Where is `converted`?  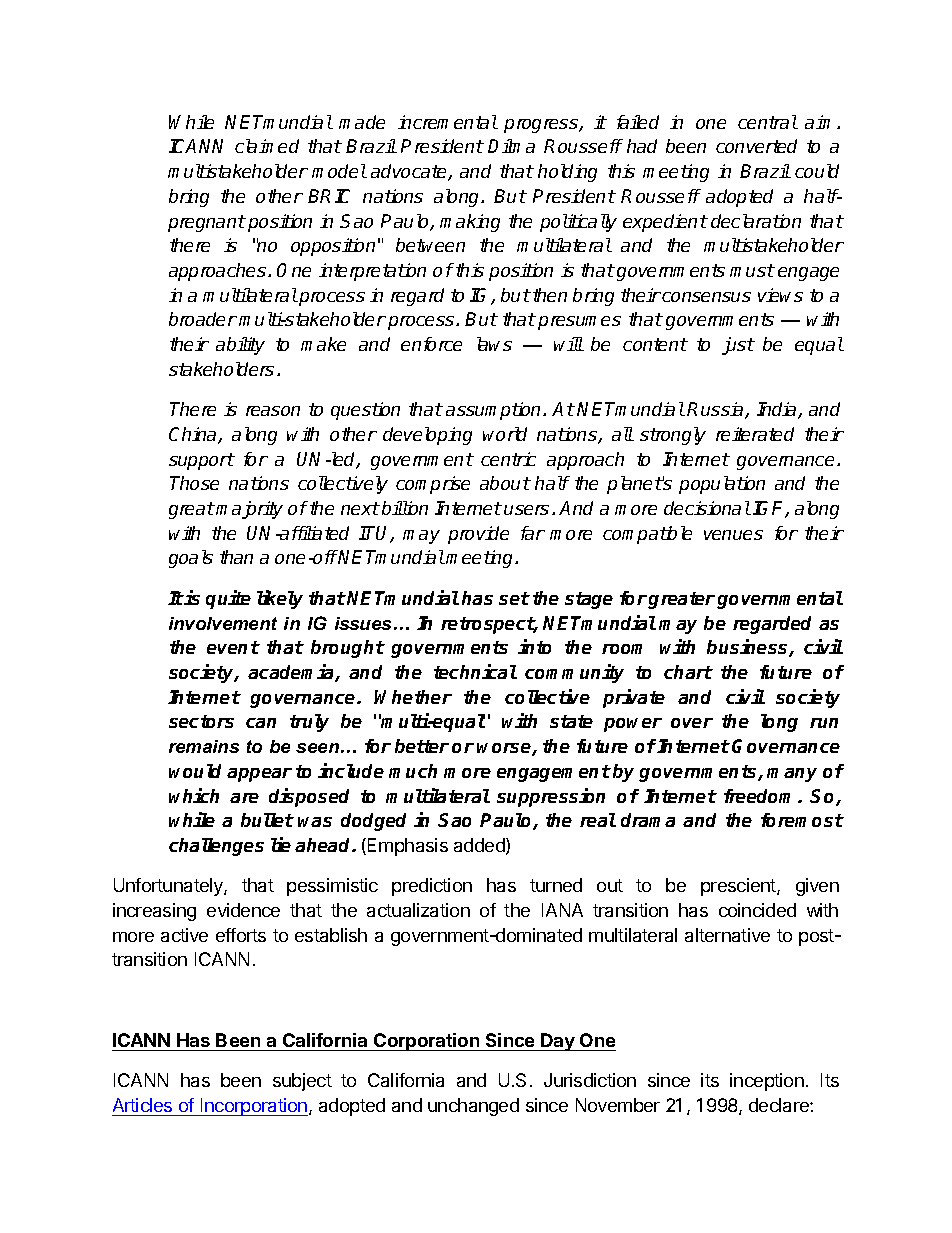 converted is located at coordinates (756, 146).
